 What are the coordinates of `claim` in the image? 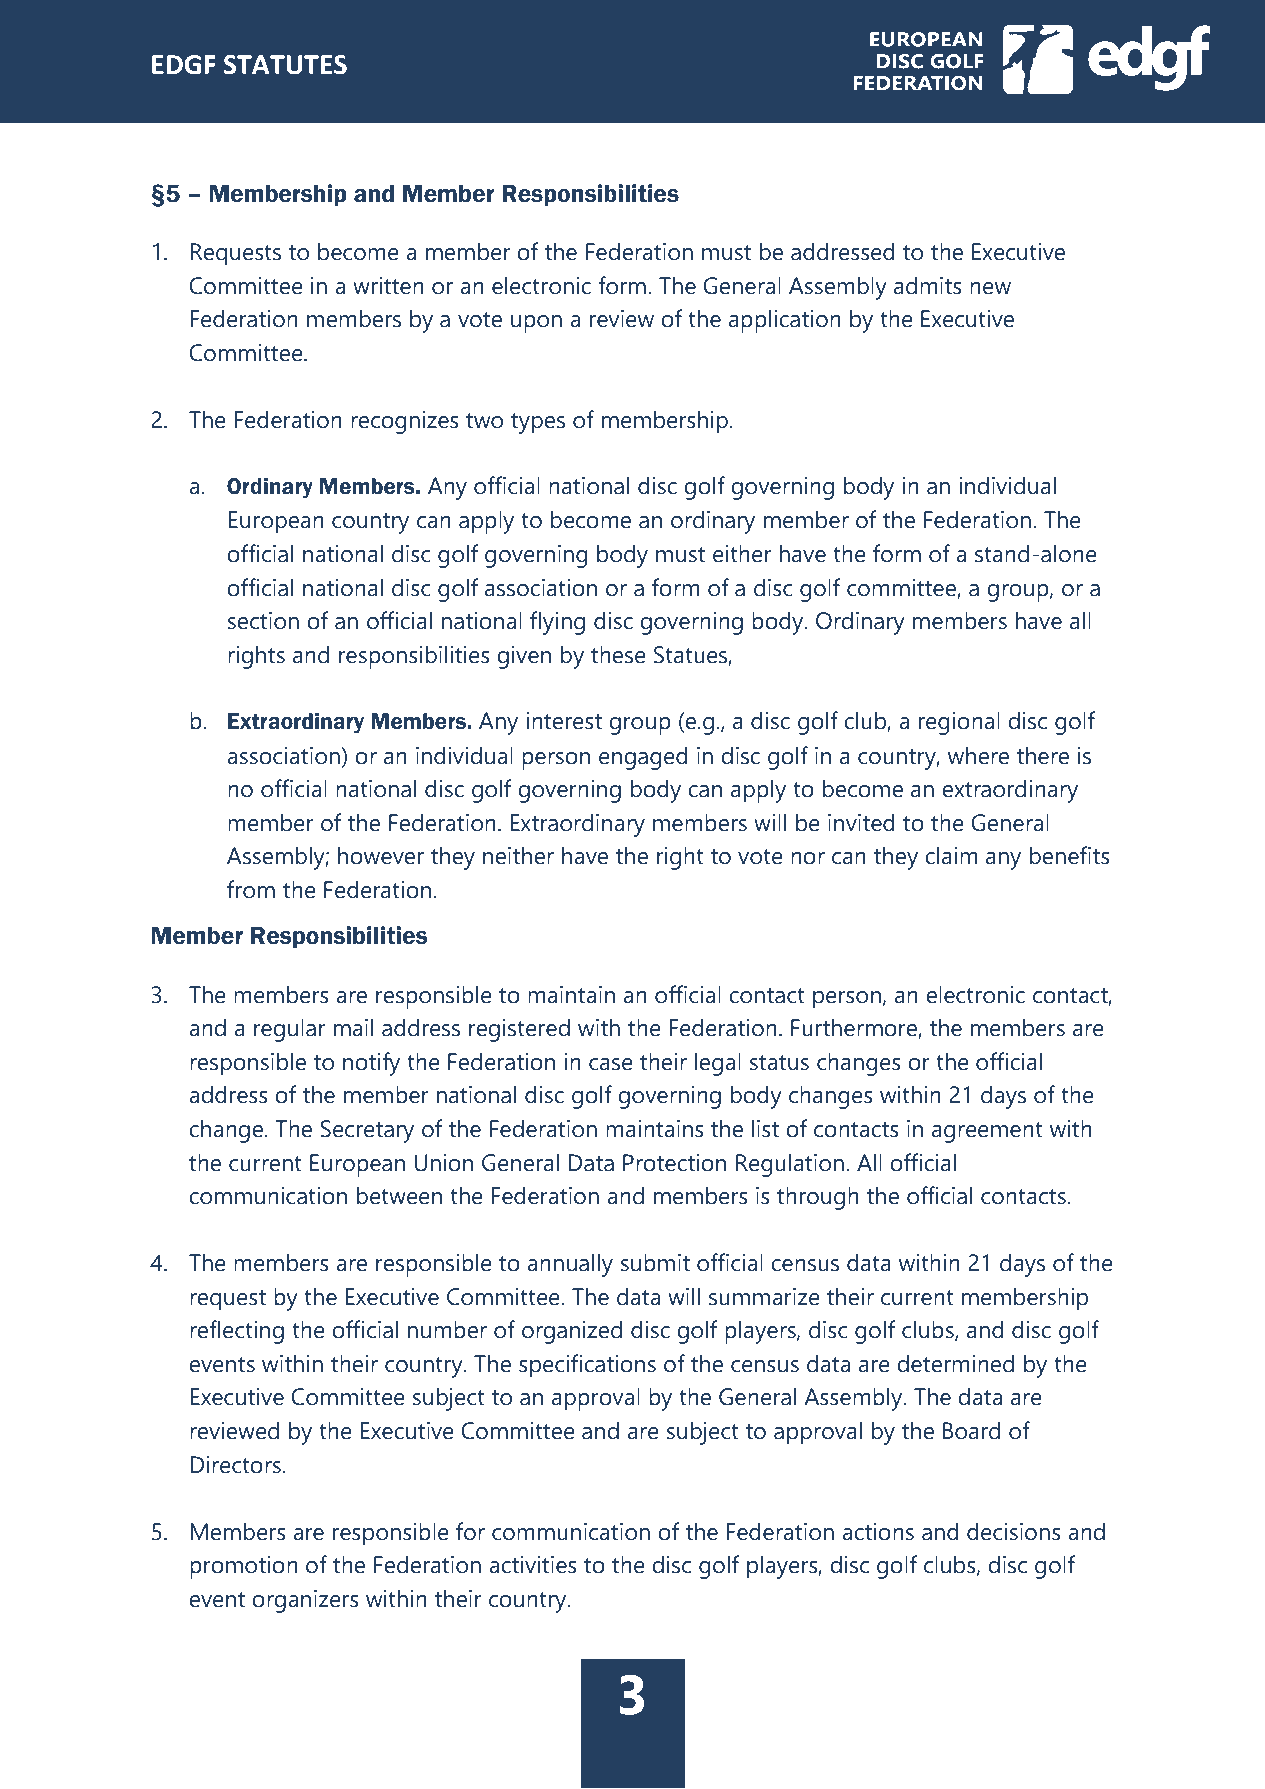 It's located at (951, 856).
